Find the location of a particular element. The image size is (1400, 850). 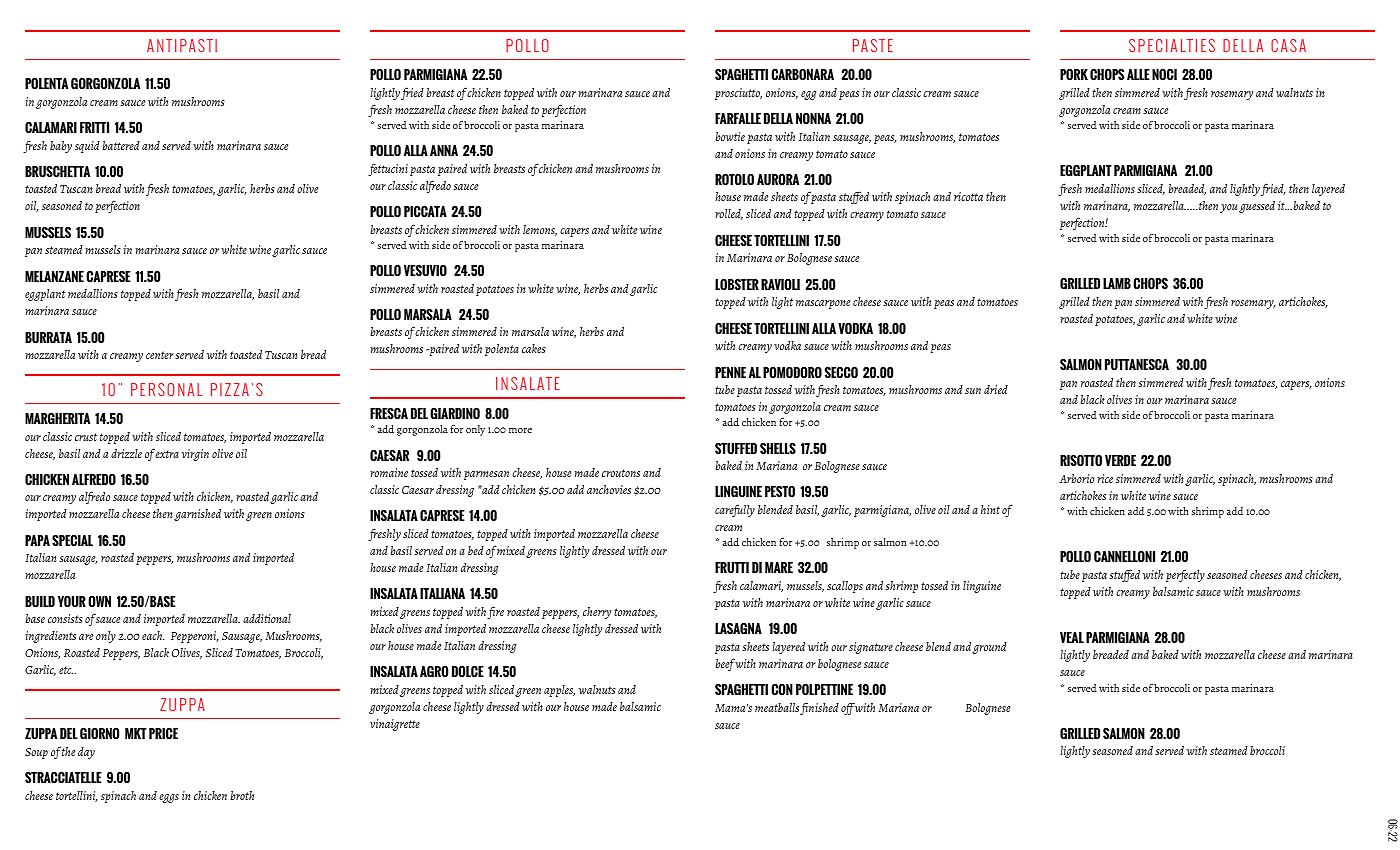

LAMB is located at coordinates (1117, 283).
